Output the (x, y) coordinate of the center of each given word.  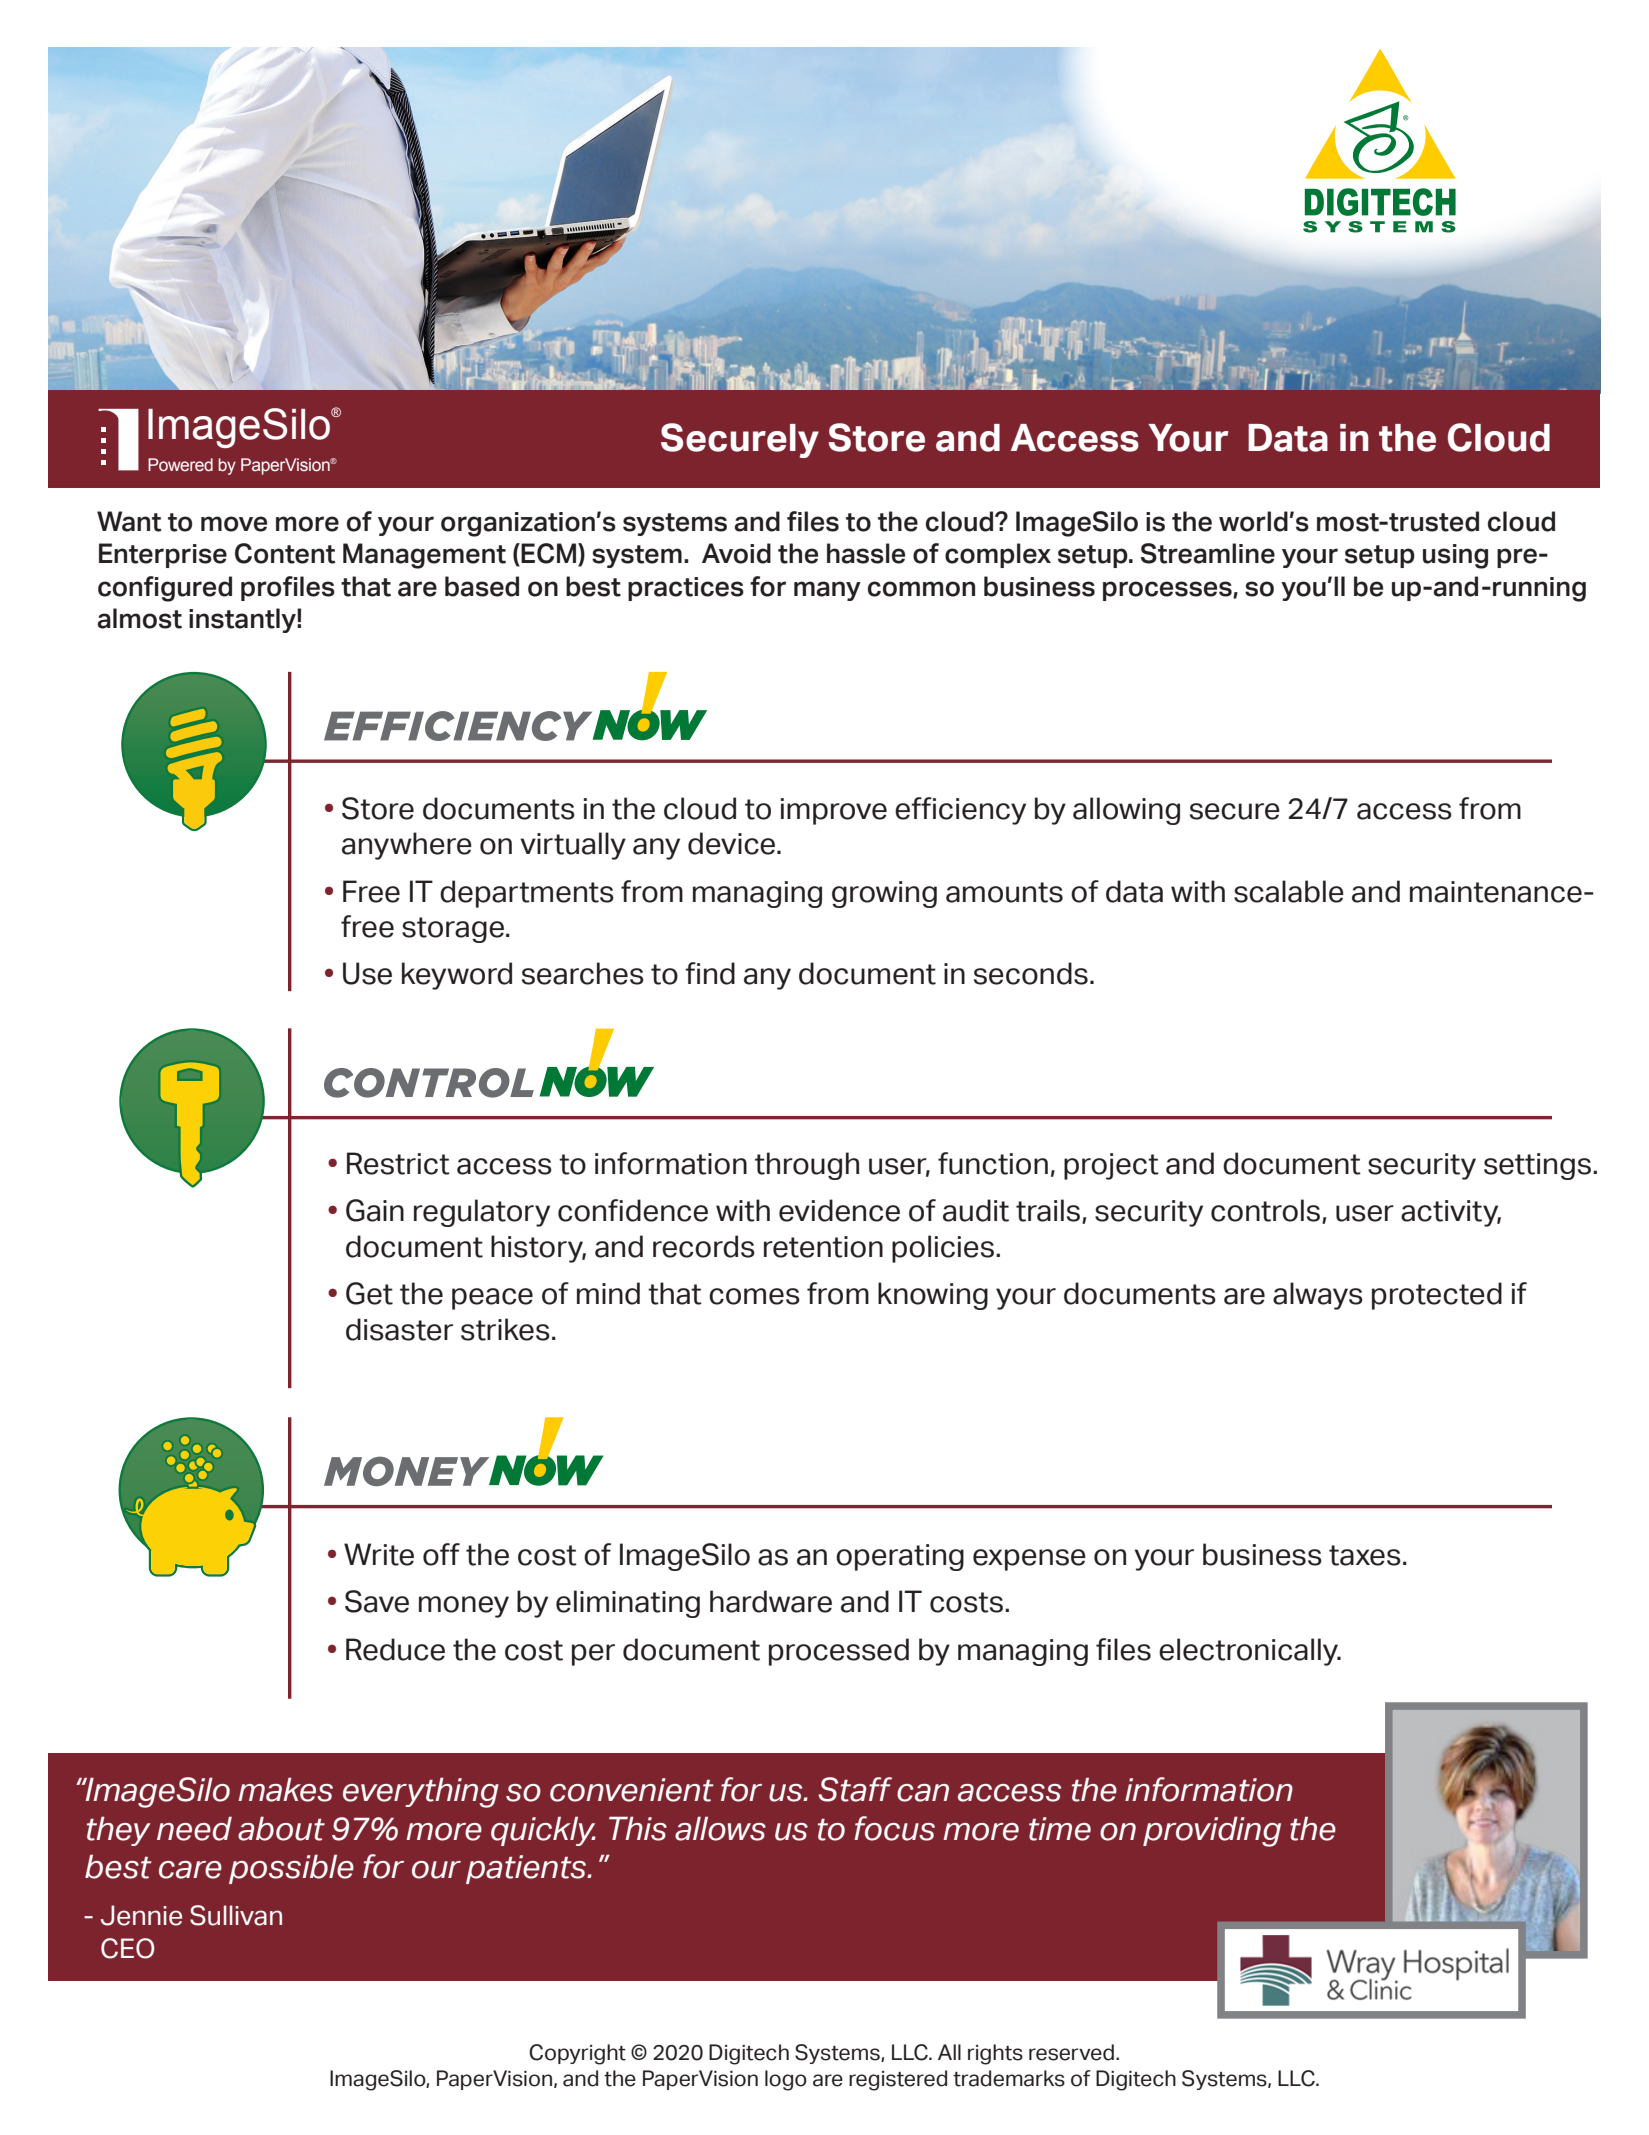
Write (379, 1554)
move (234, 524)
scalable (1289, 891)
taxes (1365, 1555)
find (710, 973)
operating (900, 1557)
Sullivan (236, 1915)
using (1455, 556)
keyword (457, 976)
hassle (866, 553)
